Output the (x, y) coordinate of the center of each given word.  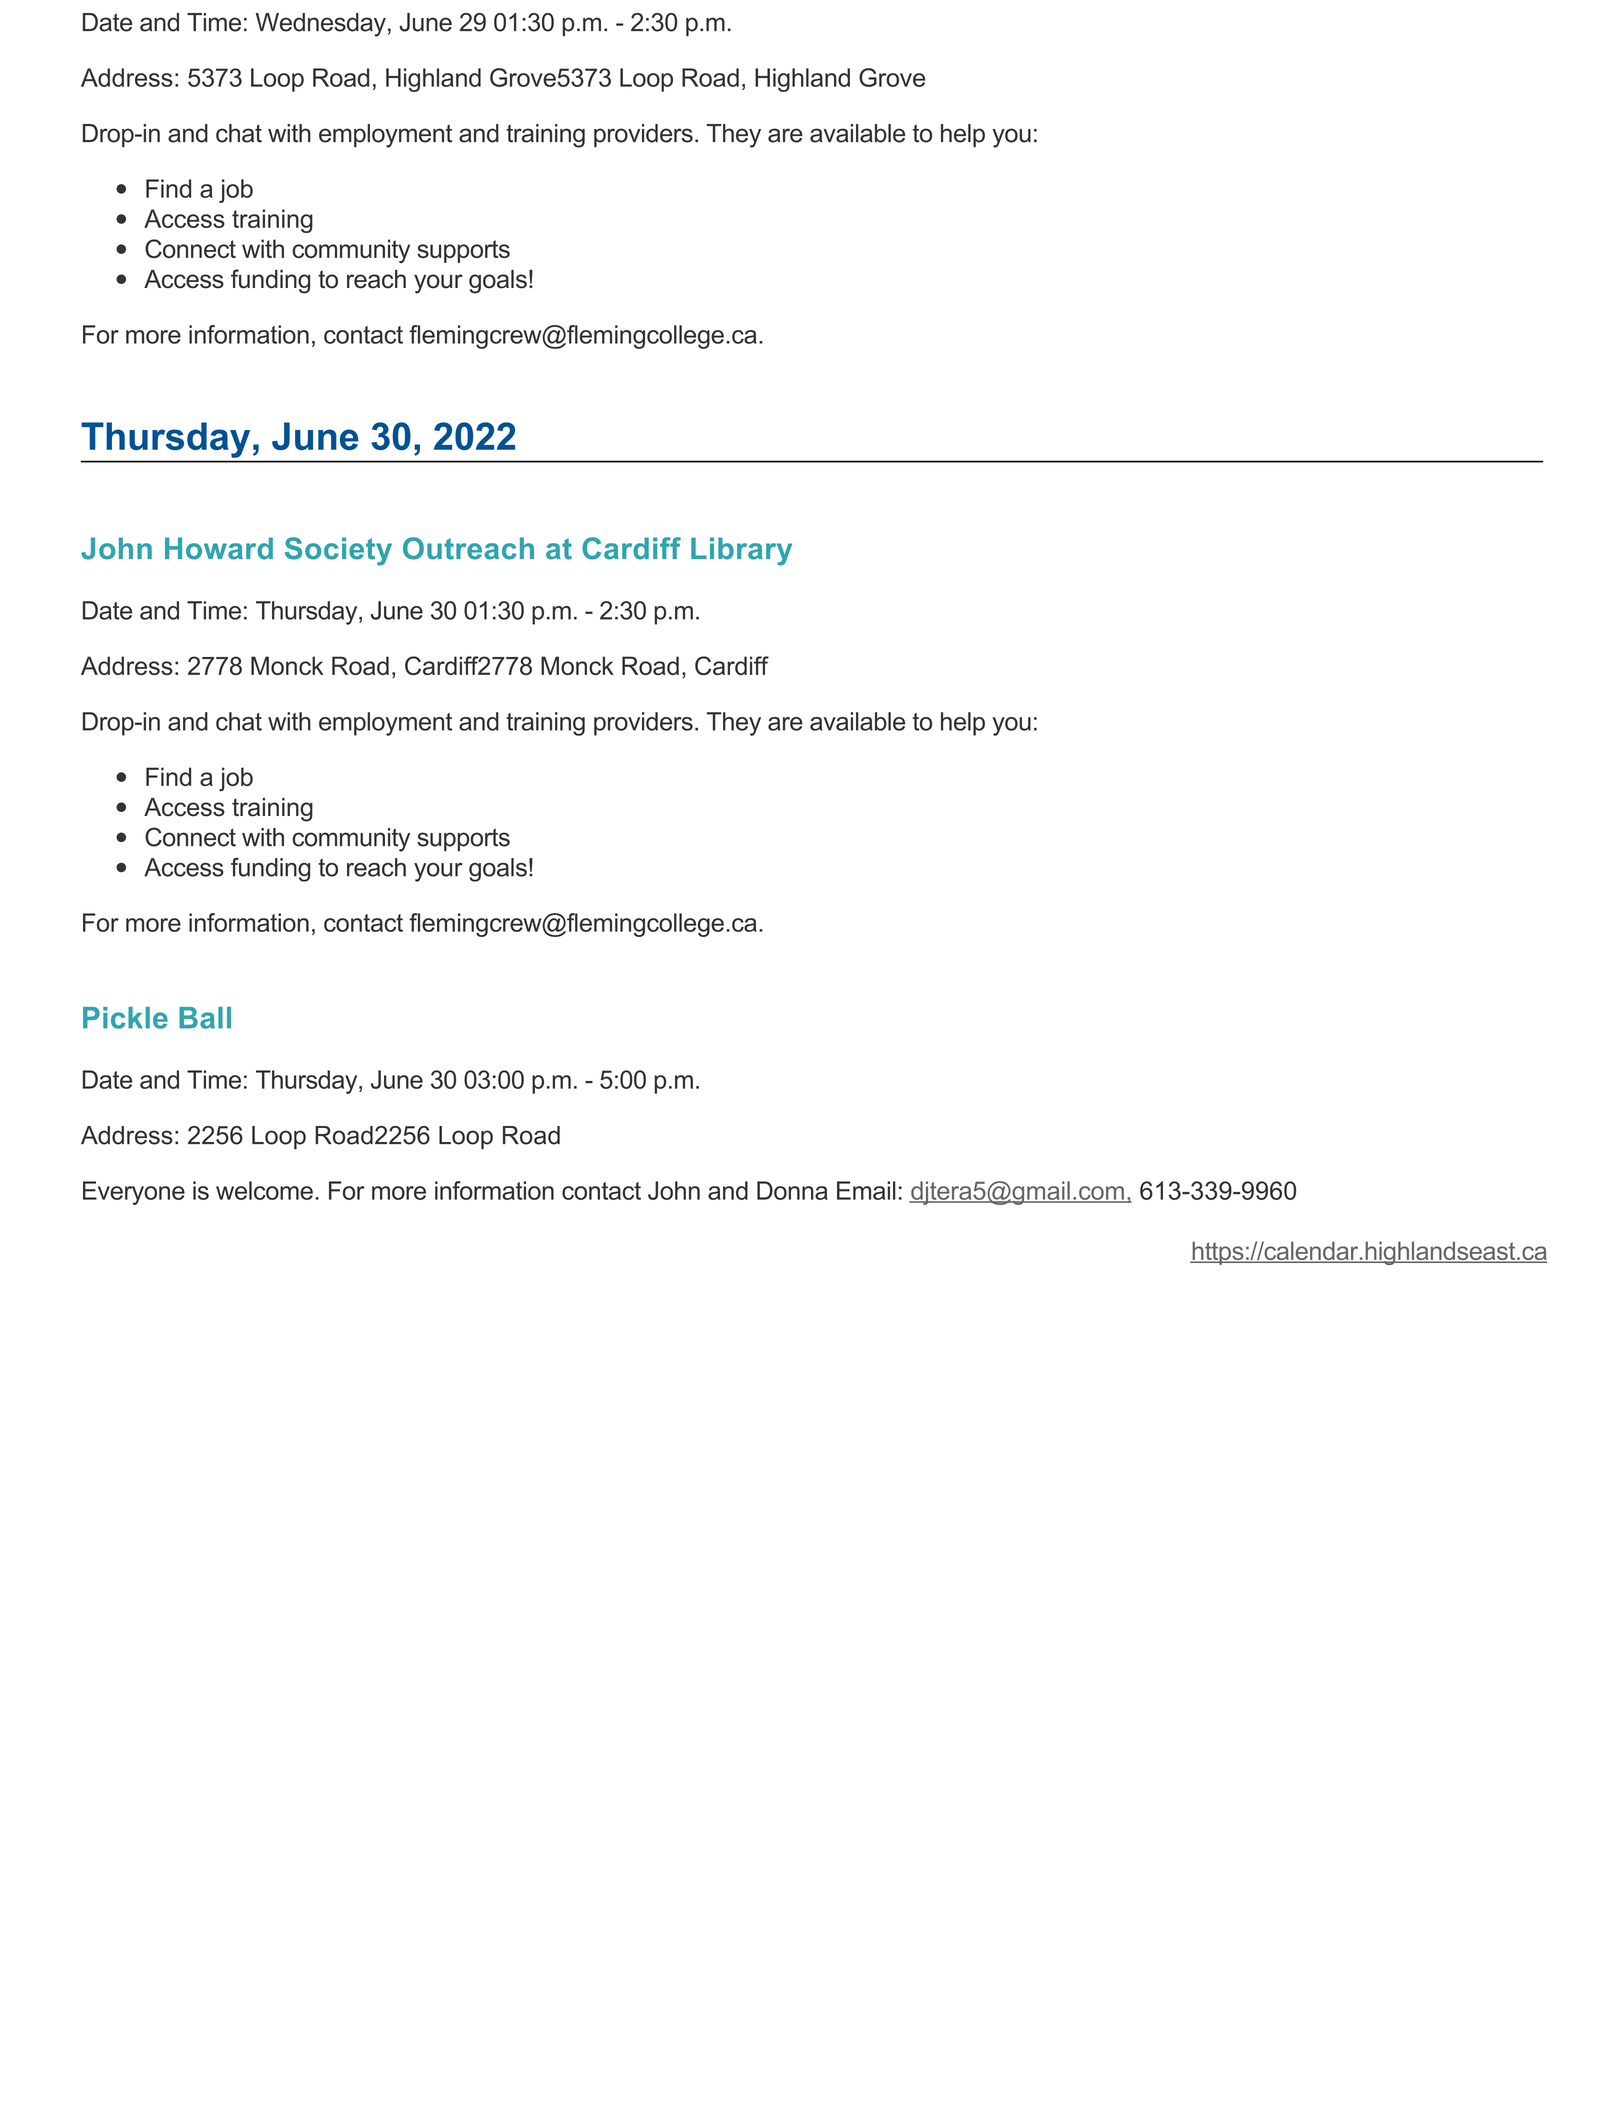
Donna (792, 1190)
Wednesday (321, 25)
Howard (219, 548)
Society (338, 551)
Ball (205, 1018)
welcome (264, 1190)
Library (741, 551)
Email (866, 1190)
